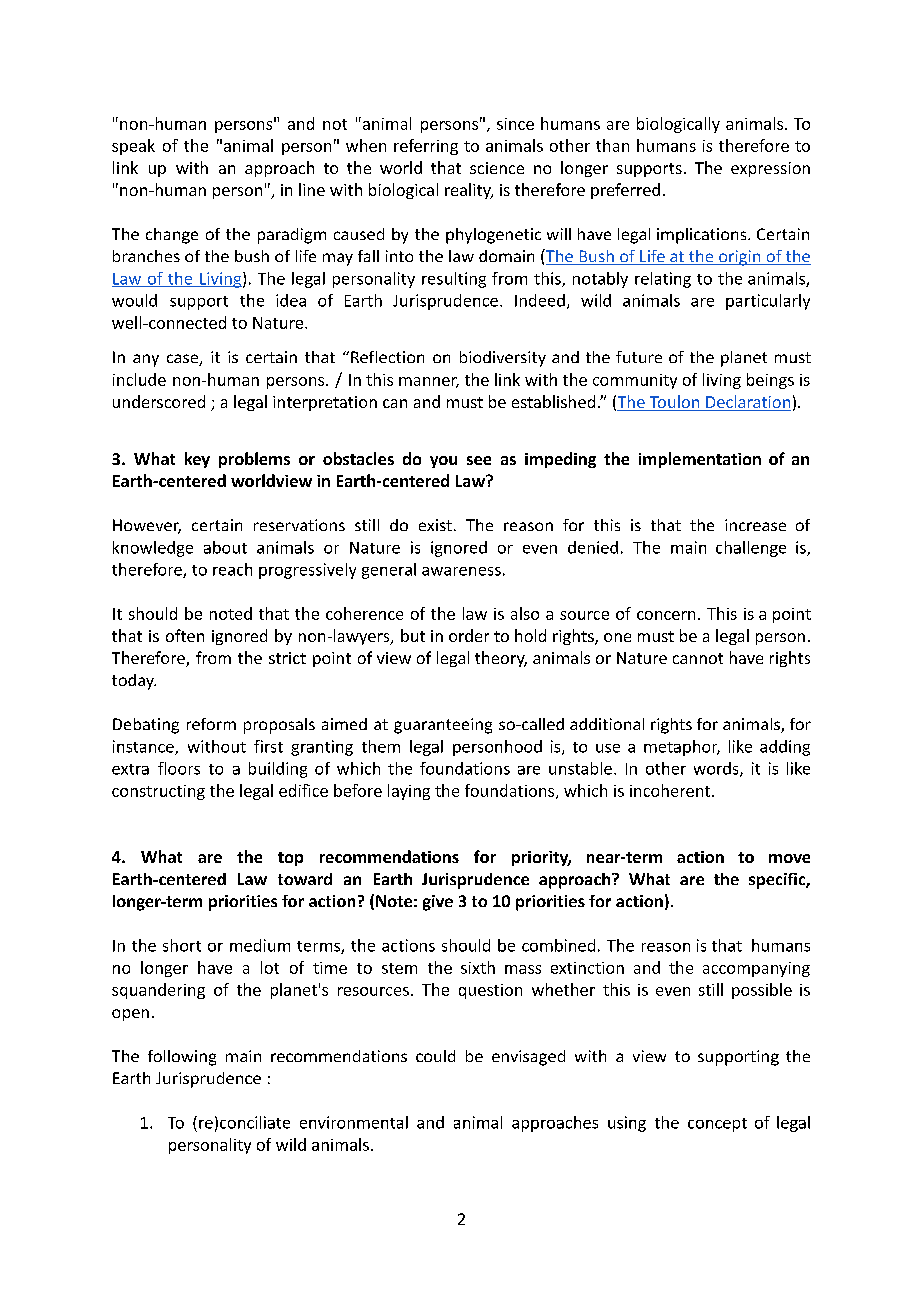 The width and height of the screenshot is (924, 1307). Describe the element at coordinates (770, 169) in the screenshot. I see `expression` at that location.
